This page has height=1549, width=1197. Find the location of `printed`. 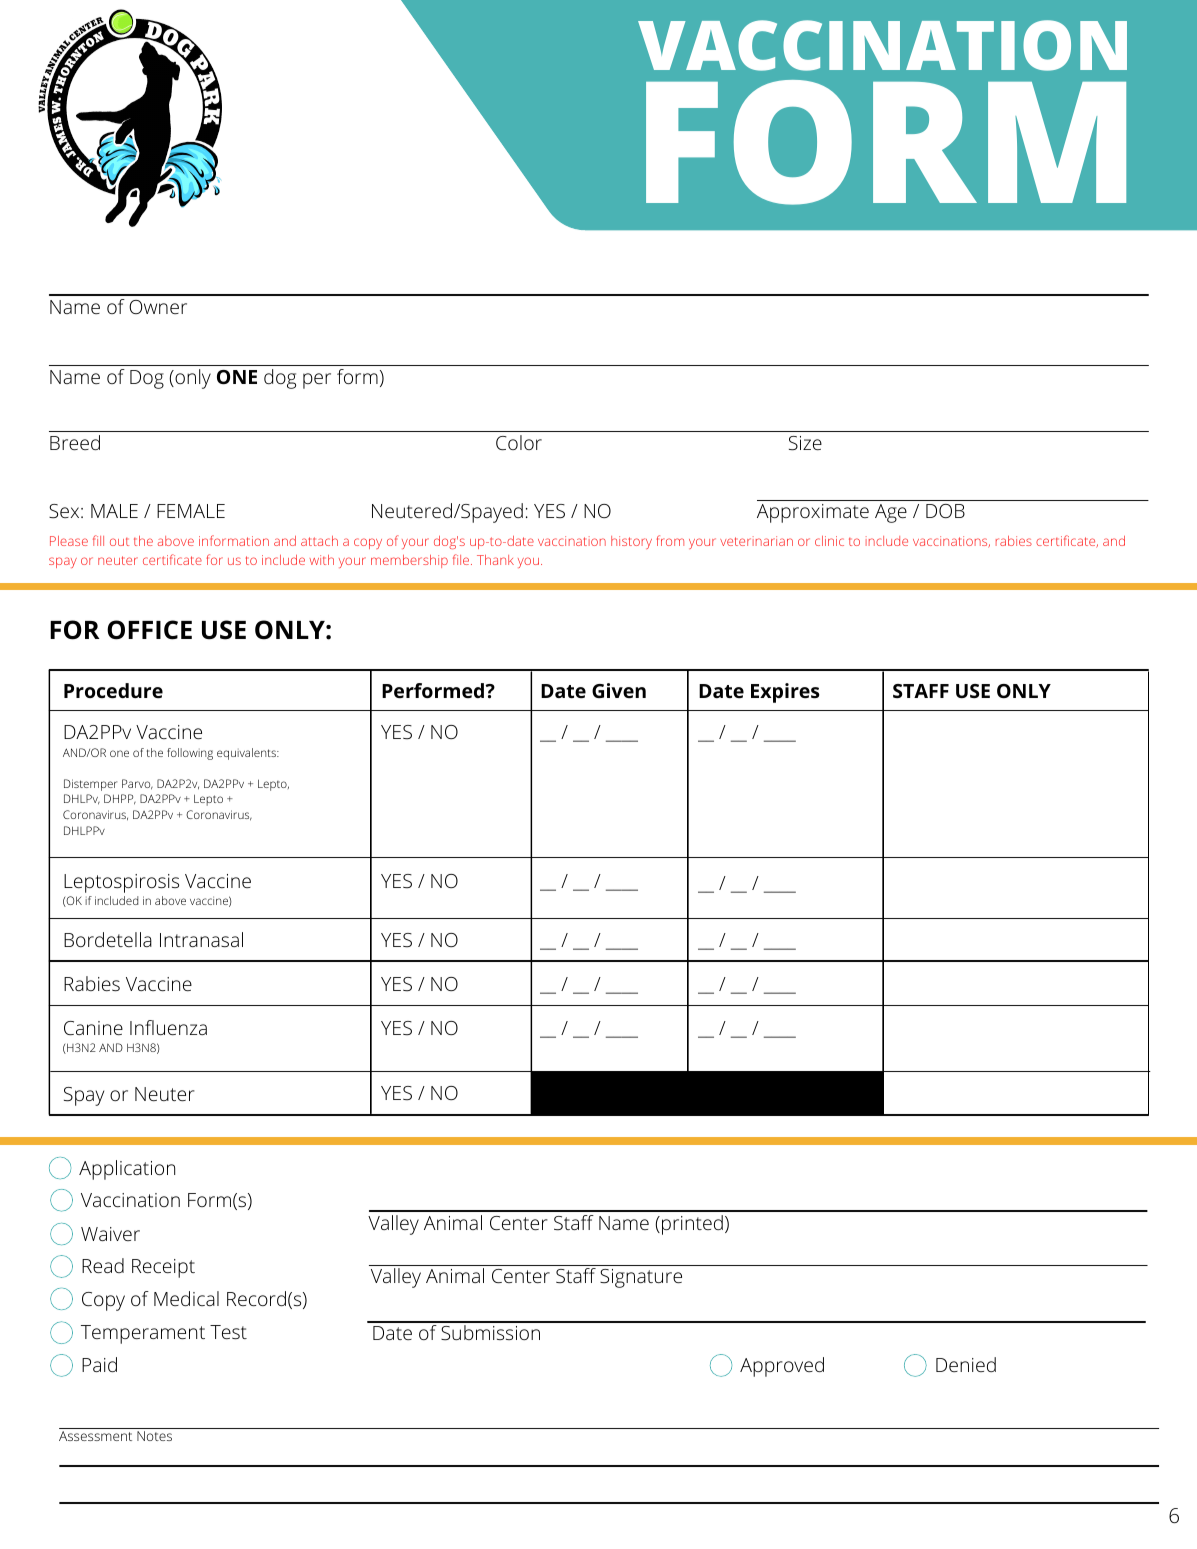

printed is located at coordinates (692, 1225).
